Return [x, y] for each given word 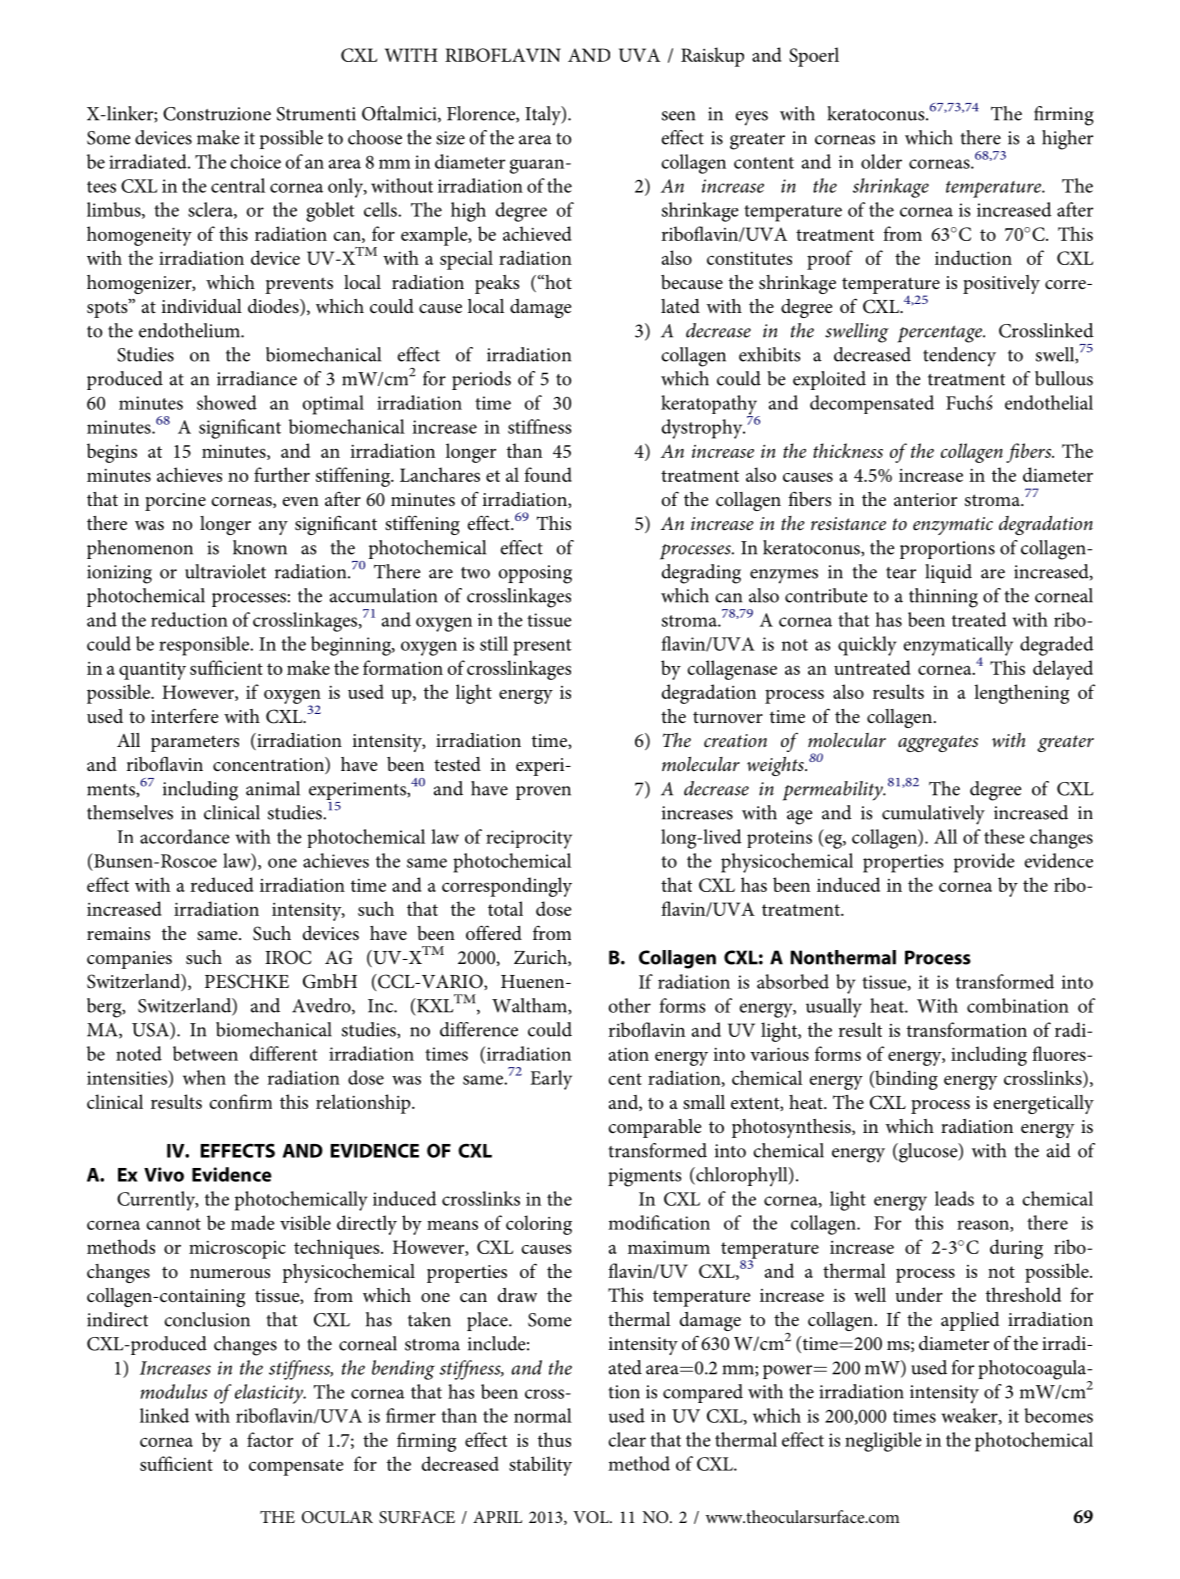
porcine [175, 502]
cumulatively [933, 815]
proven [543, 793]
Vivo [164, 1174]
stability [540, 1466]
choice [255, 161]
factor [270, 1439]
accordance [185, 836]
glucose [928, 1153]
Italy [544, 116]
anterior [925, 499]
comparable [655, 1128]
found [548, 474]
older [881, 161]
